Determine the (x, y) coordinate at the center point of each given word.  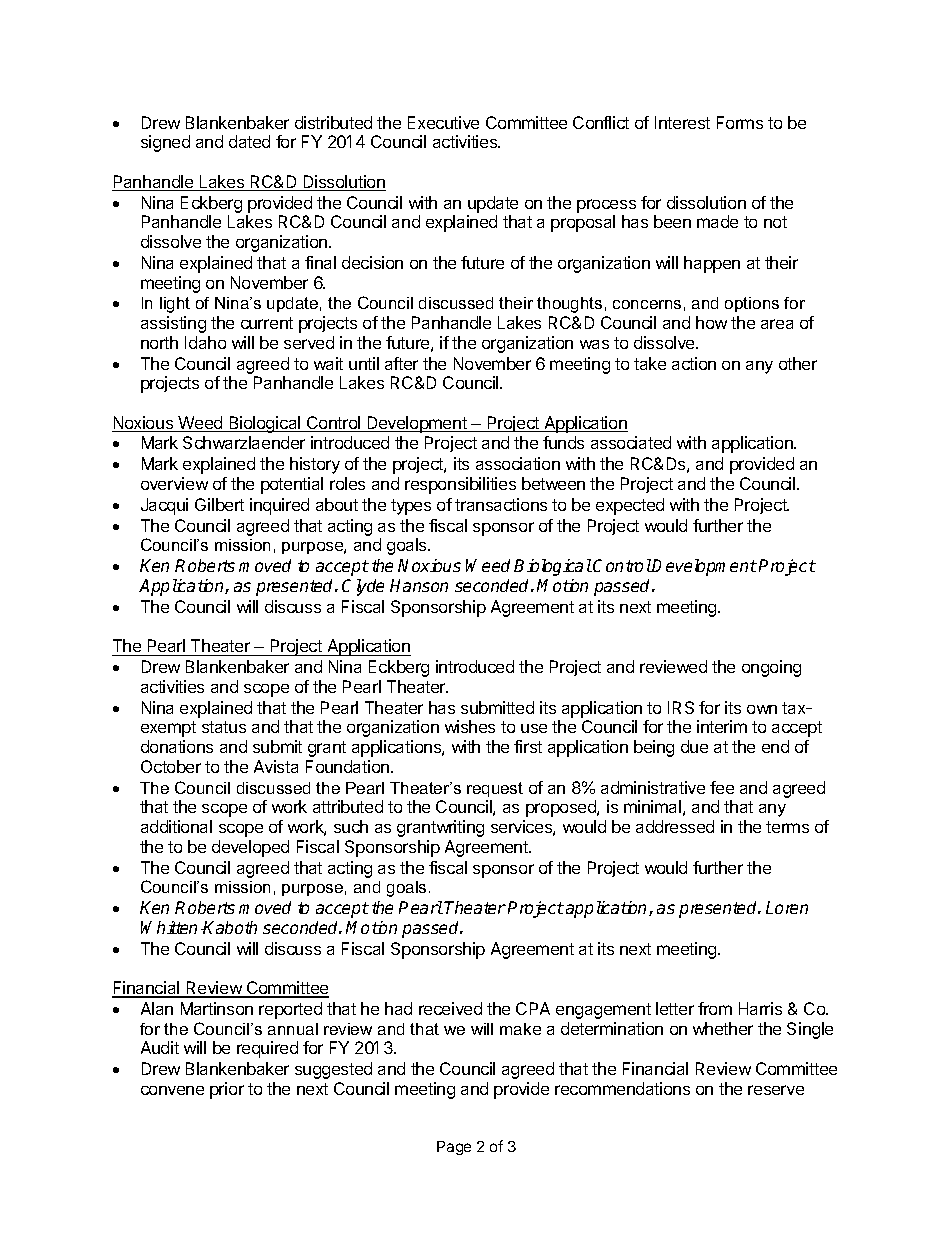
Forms (740, 122)
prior (227, 1090)
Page (454, 1148)
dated (249, 141)
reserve (776, 1090)
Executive (443, 122)
